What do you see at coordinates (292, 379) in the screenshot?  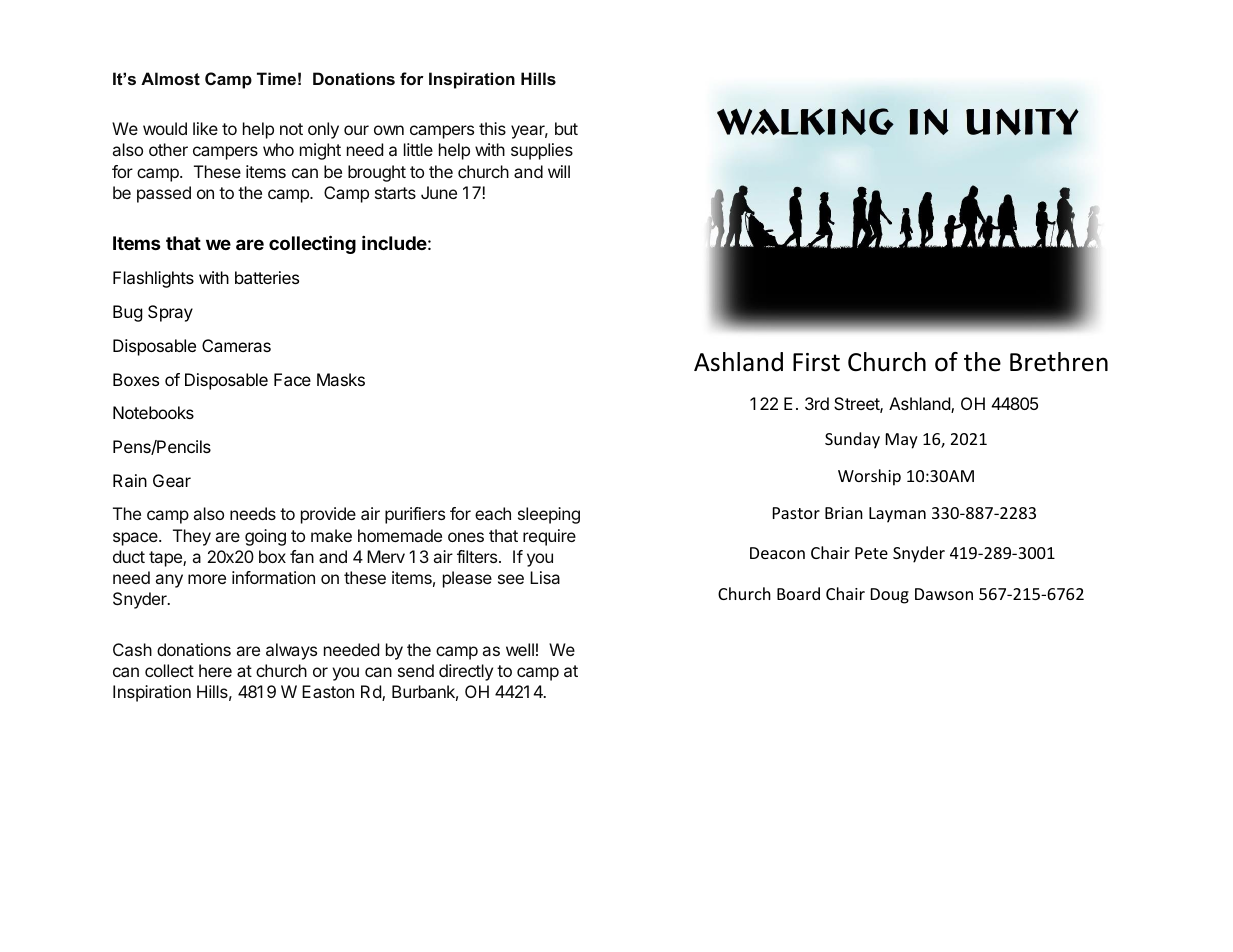 I see `Face` at bounding box center [292, 379].
